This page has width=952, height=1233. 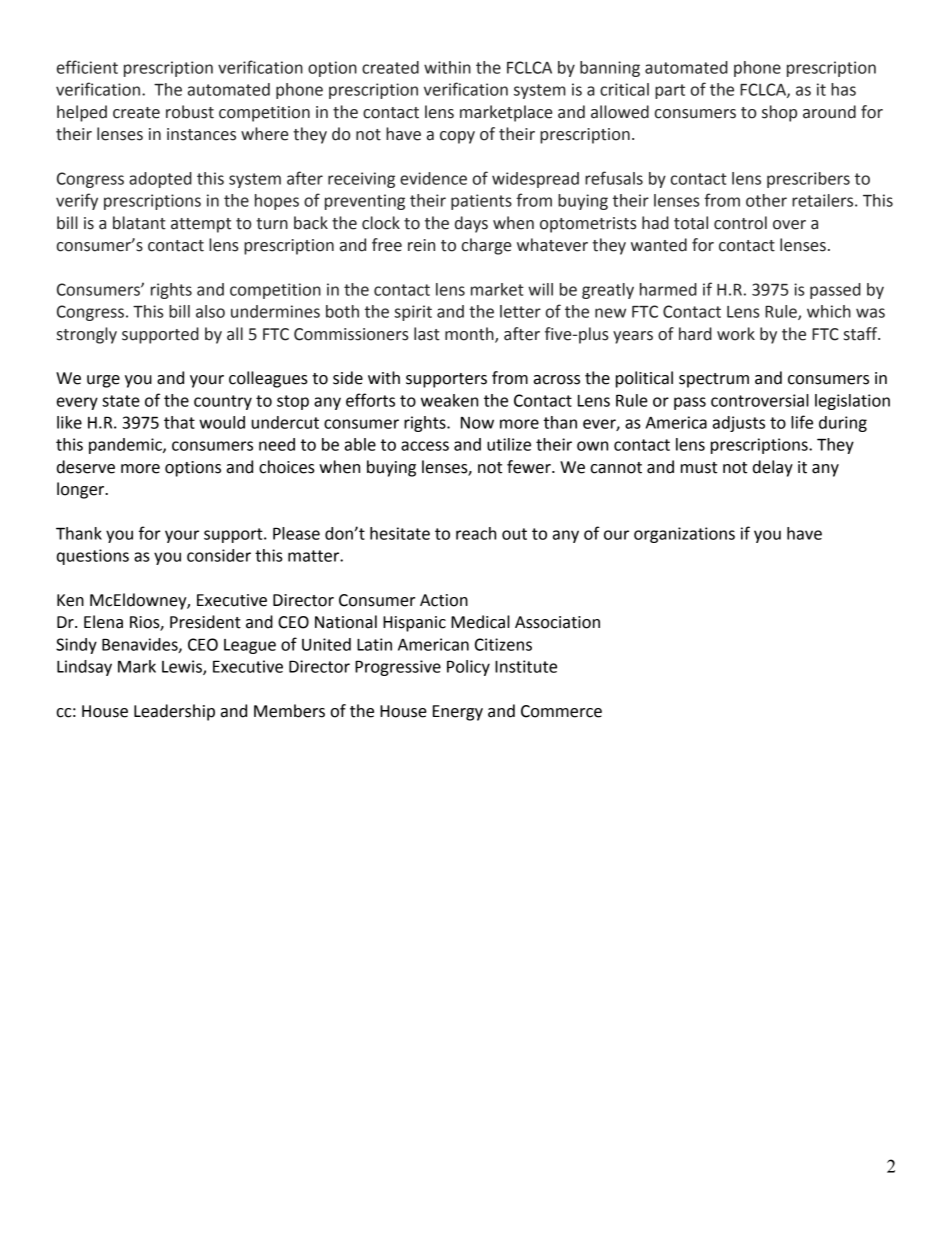 What do you see at coordinates (714, 380) in the page?
I see `spectrum` at bounding box center [714, 380].
